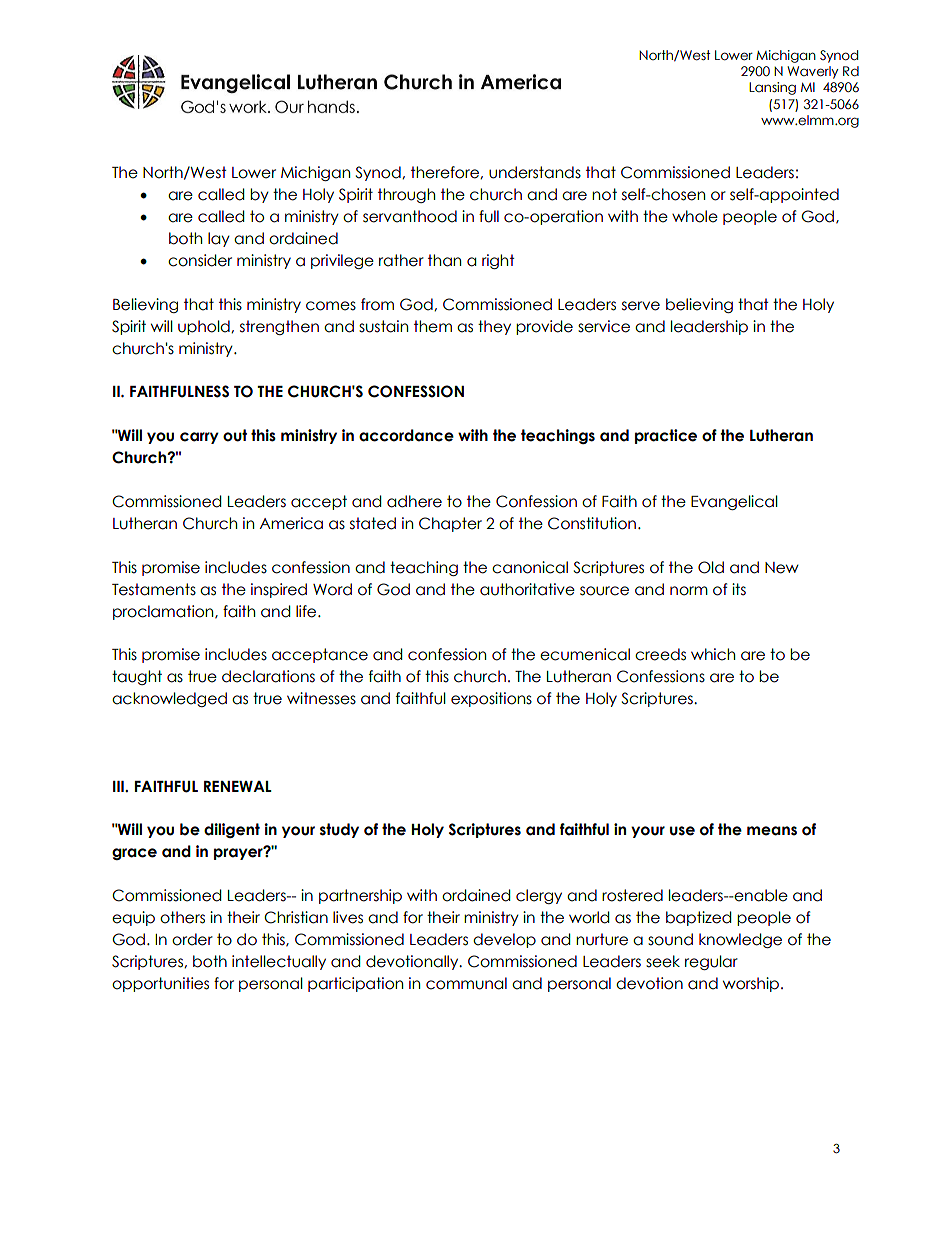 The width and height of the image is (952, 1233). I want to click on lay, so click(219, 239).
